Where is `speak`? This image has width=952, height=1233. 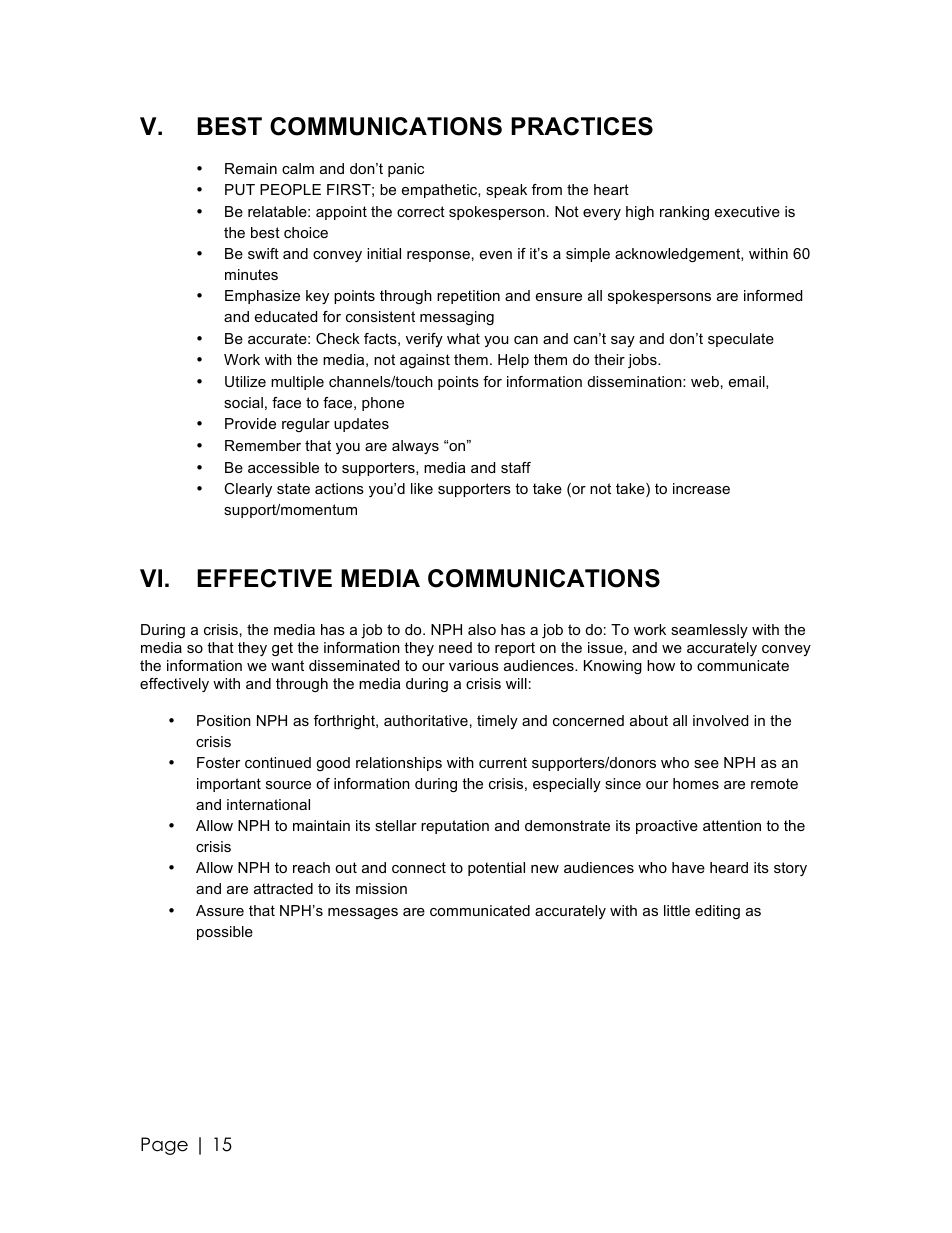 speak is located at coordinates (506, 191).
